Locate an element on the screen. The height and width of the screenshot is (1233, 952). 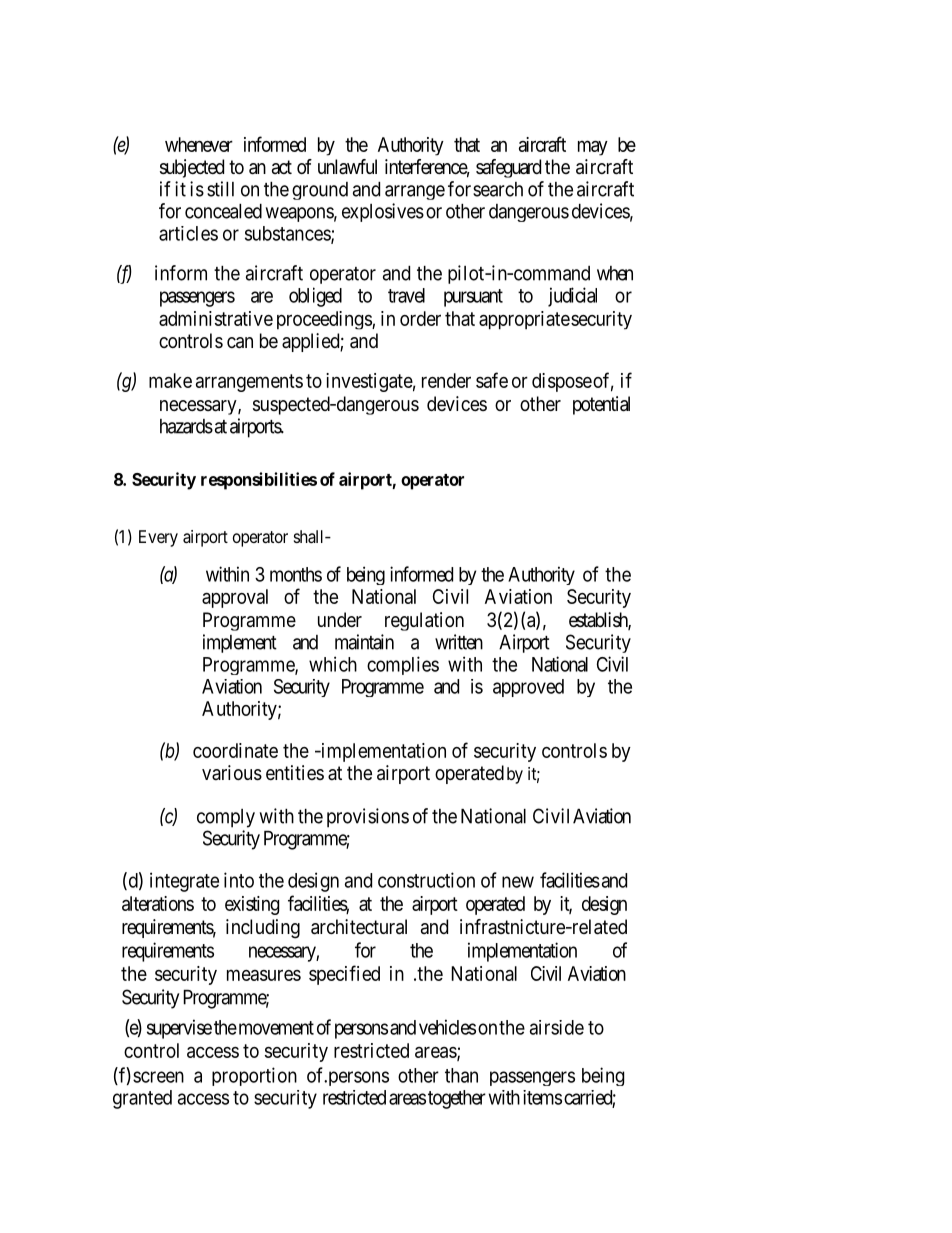
approved is located at coordinates (528, 688).
